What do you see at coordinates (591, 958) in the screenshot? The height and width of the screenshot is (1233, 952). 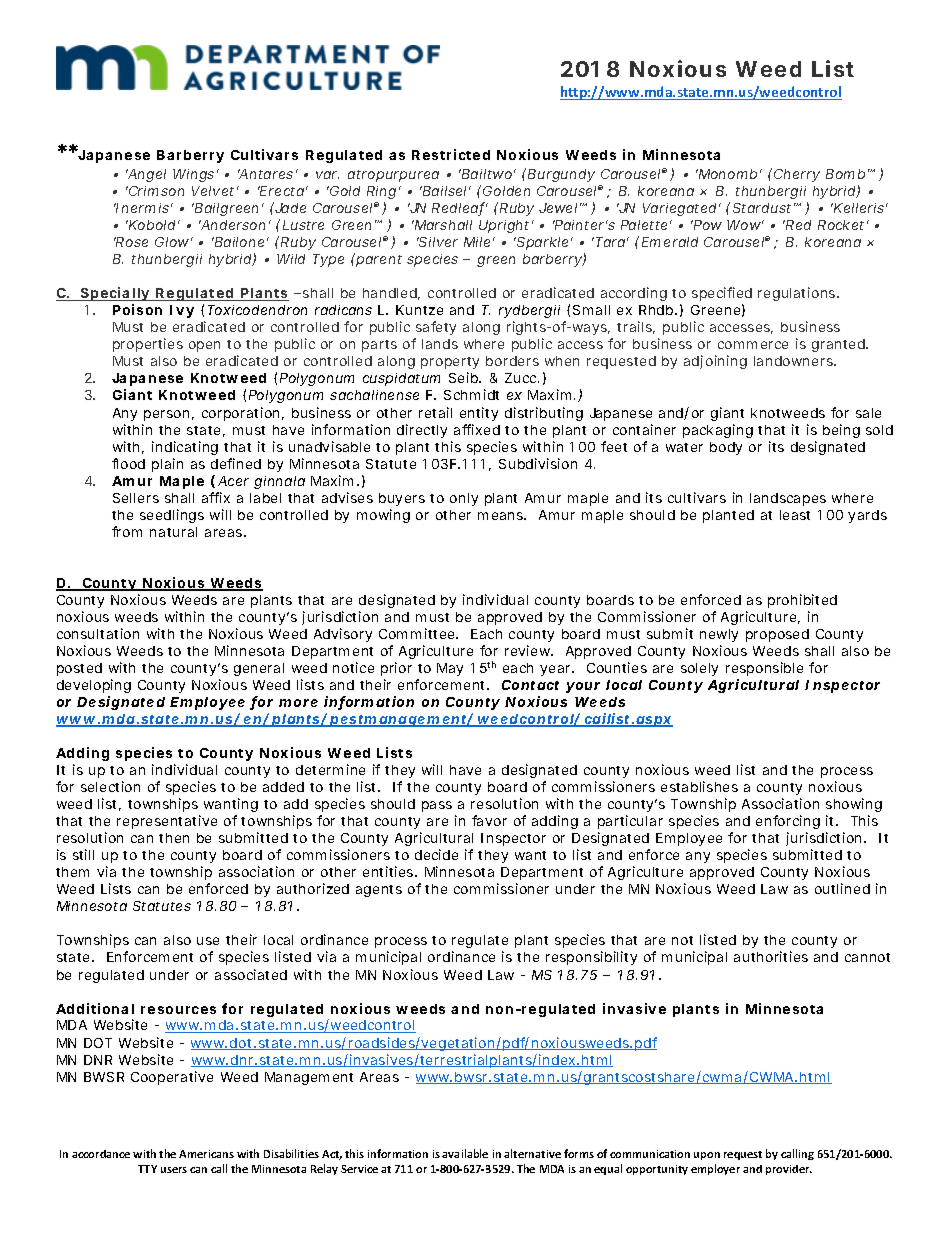 I see `responsibility` at bounding box center [591, 958].
